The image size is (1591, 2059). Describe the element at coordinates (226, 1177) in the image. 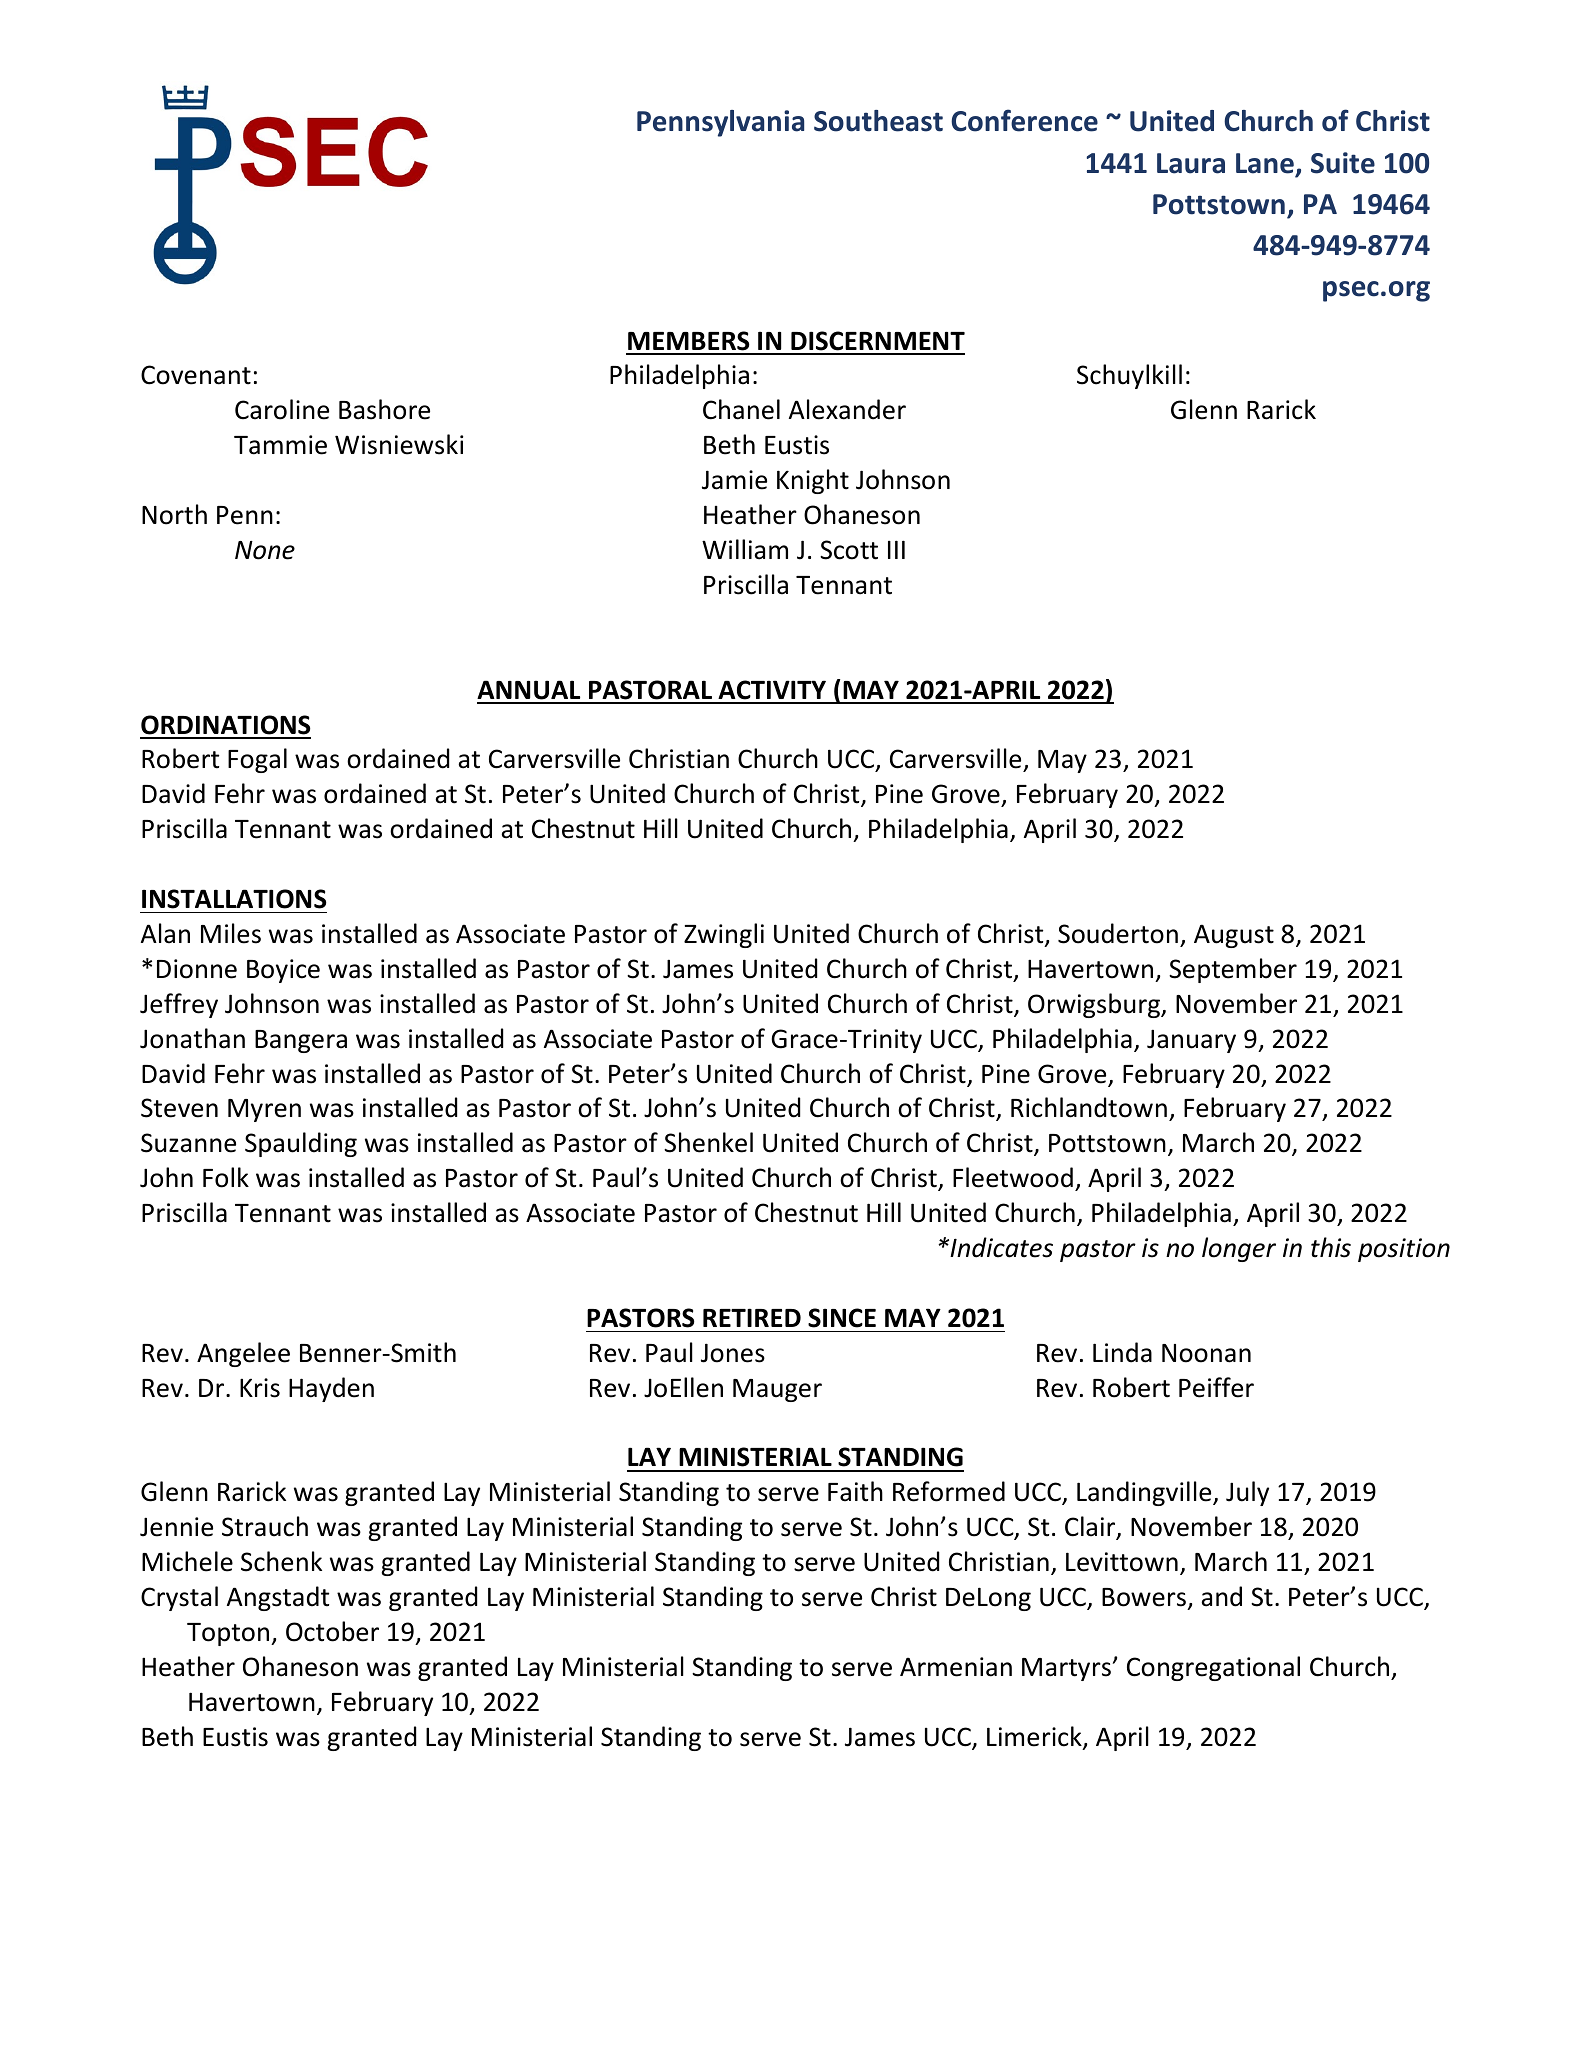

I see `Folk` at that location.
